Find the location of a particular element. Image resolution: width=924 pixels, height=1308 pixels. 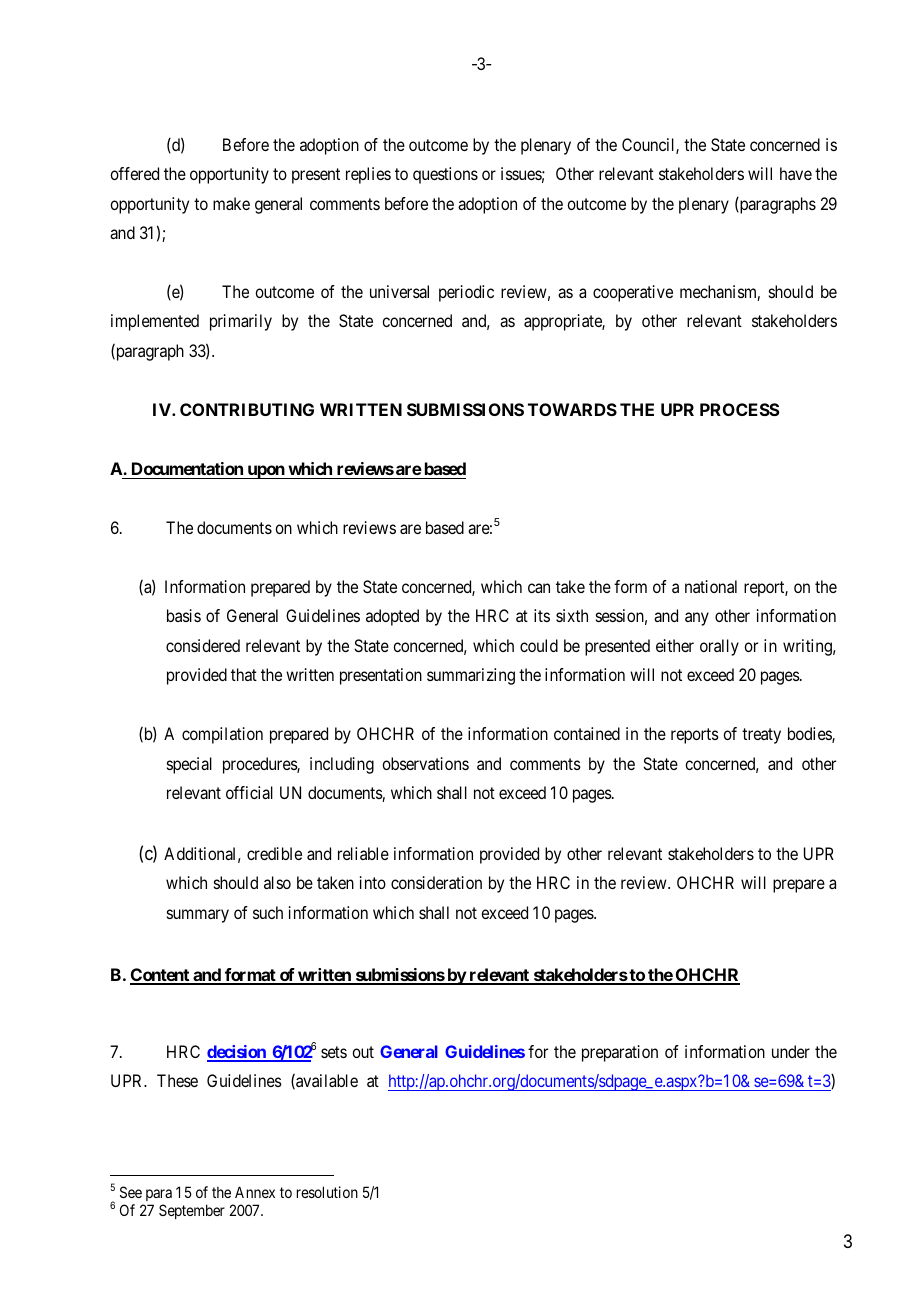

orally is located at coordinates (719, 647).
